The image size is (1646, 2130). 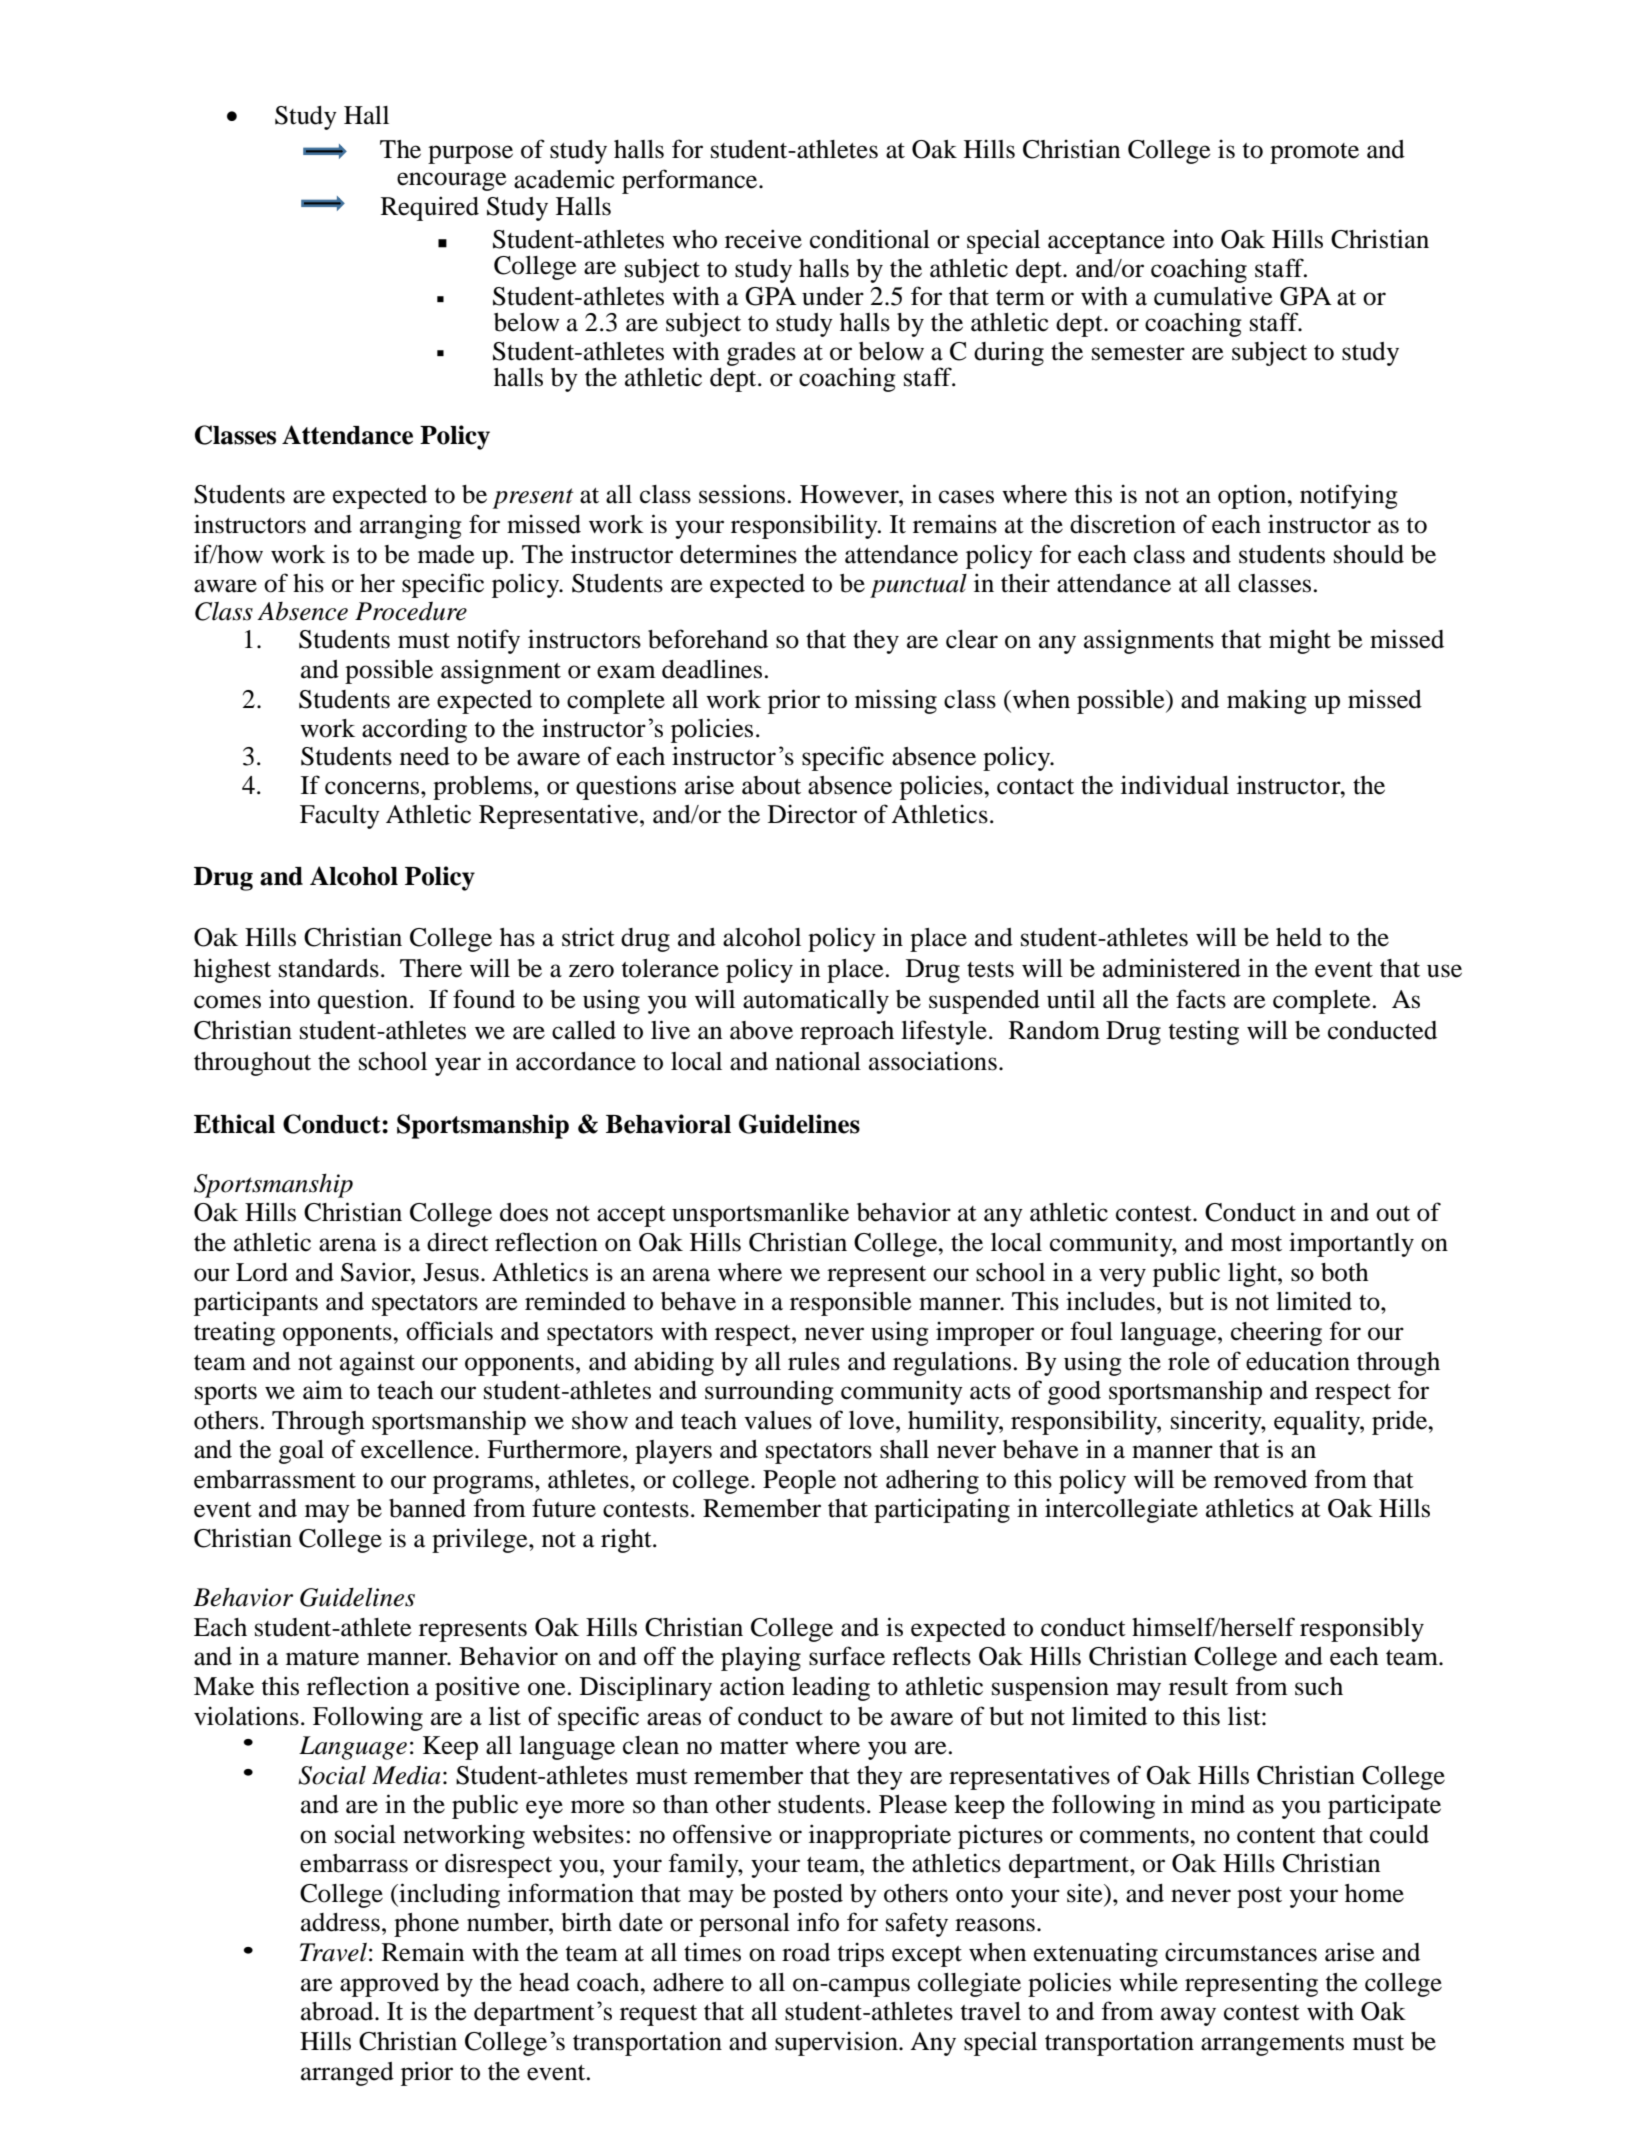 What do you see at coordinates (430, 208) in the document?
I see `Required` at bounding box center [430, 208].
